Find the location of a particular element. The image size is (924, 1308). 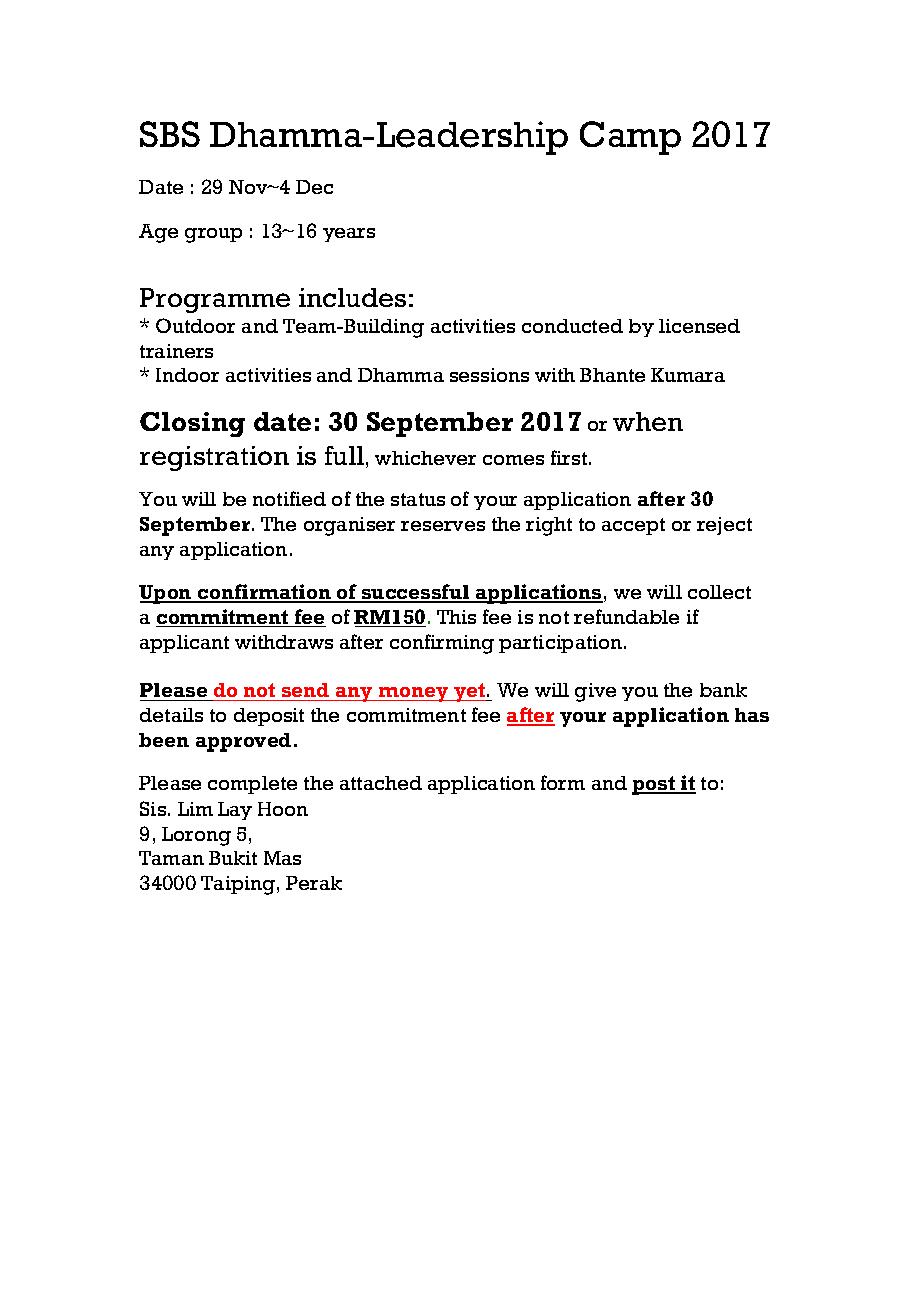

Camp is located at coordinates (630, 138).
